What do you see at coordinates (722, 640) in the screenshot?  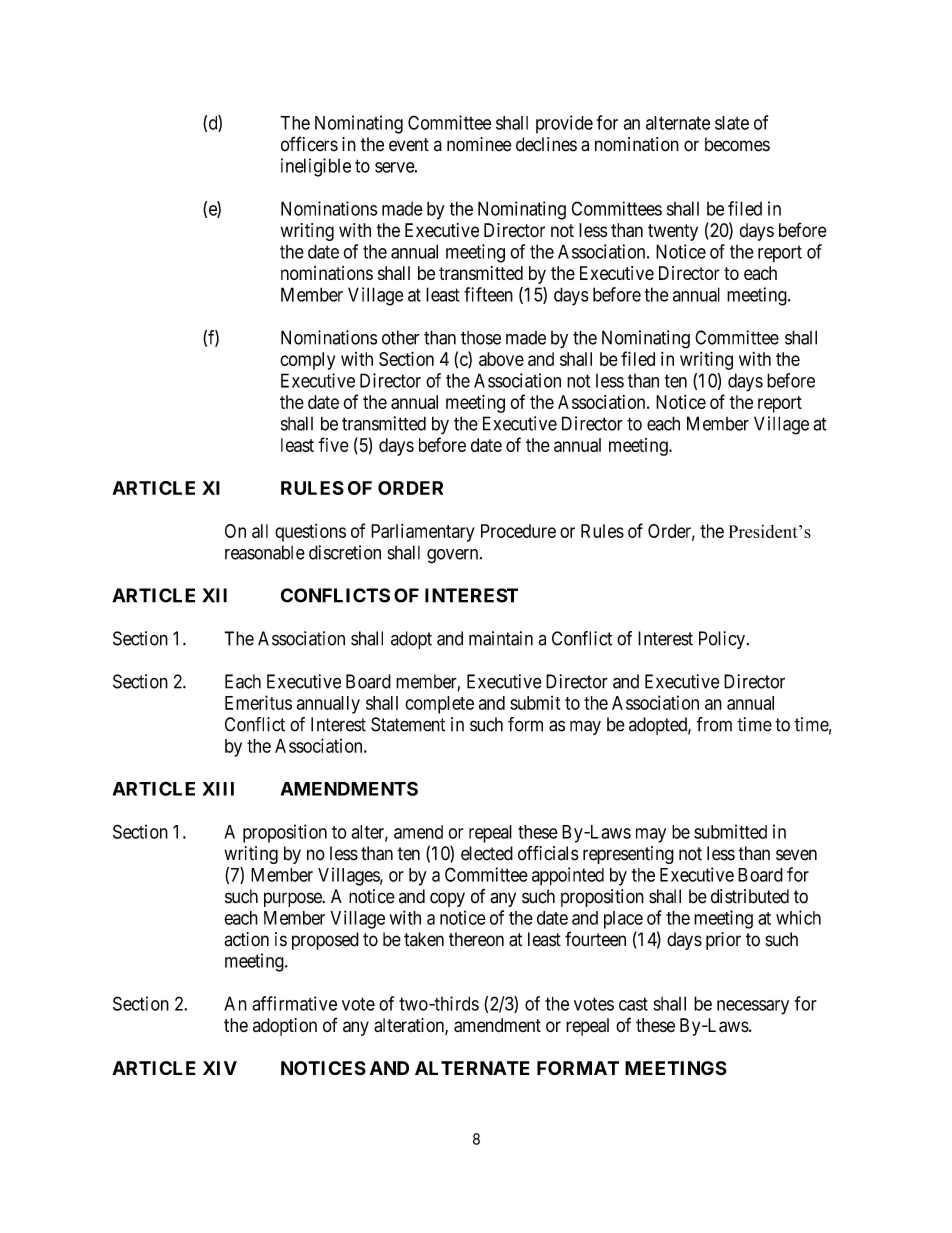 I see `Policy` at bounding box center [722, 640].
